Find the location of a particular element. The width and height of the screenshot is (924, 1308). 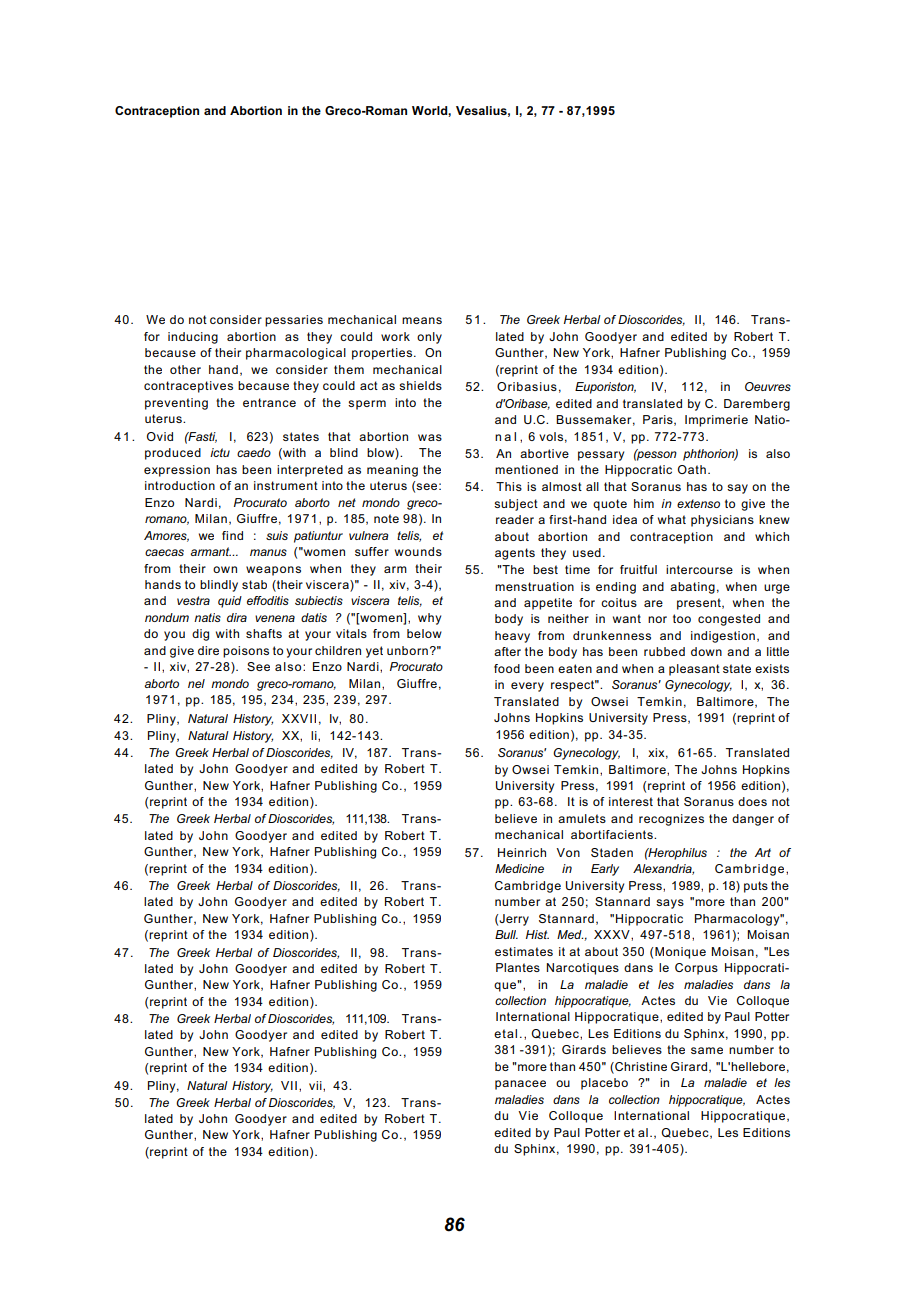

only is located at coordinates (429, 338).
